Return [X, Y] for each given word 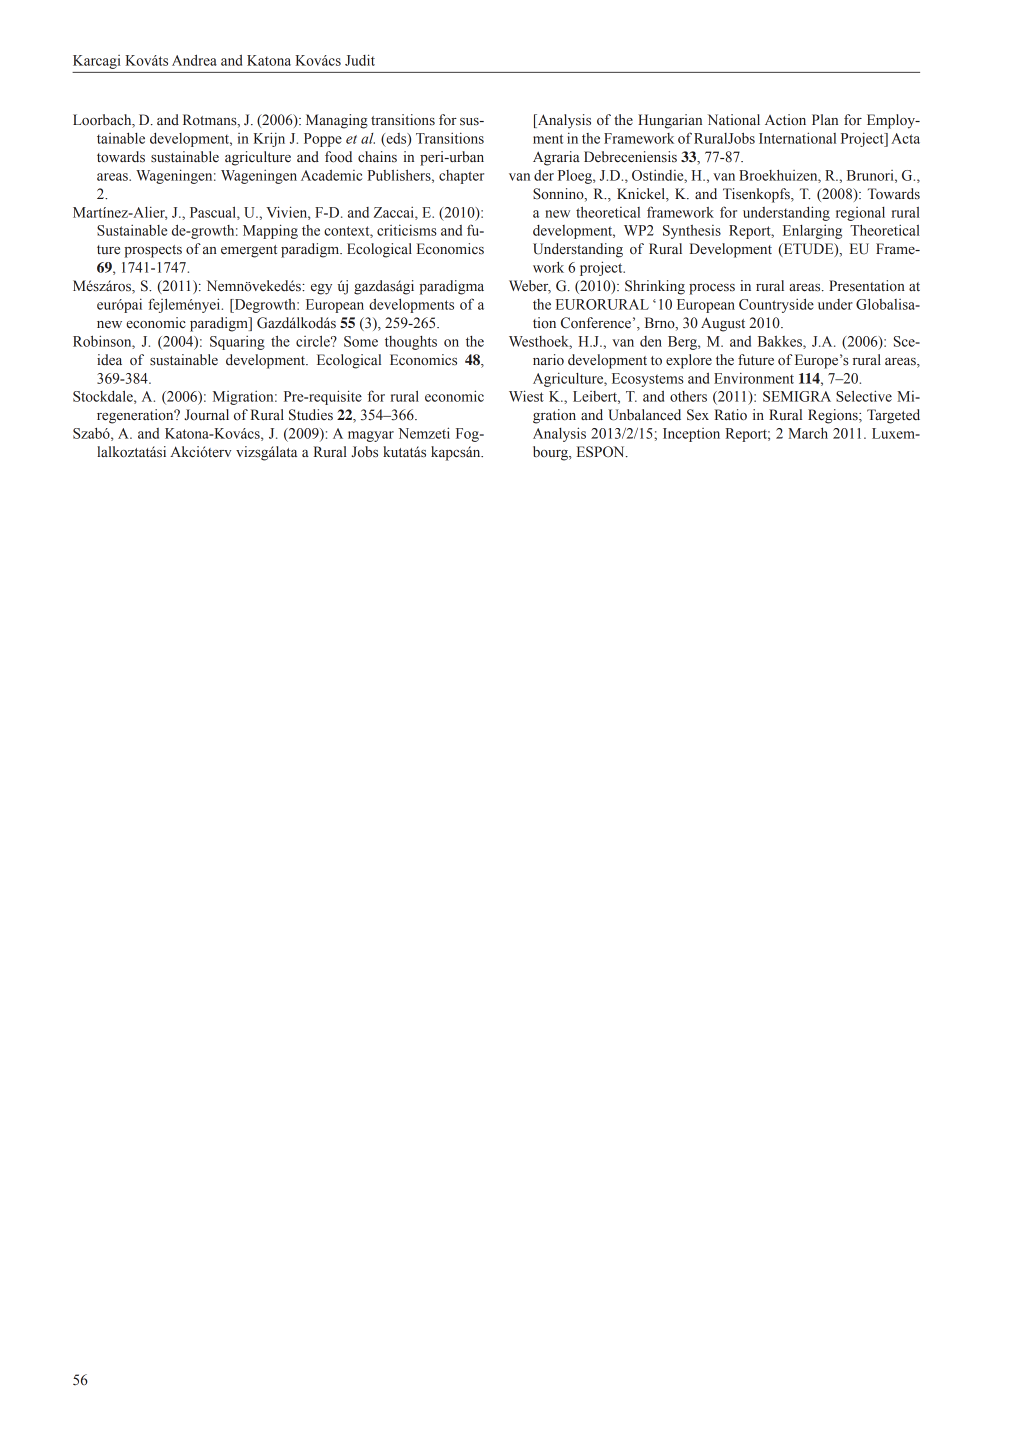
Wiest [526, 396]
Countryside [776, 305]
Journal [206, 414]
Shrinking [655, 287]
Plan [825, 120]
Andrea [194, 60]
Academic [331, 175]
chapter [461, 177]
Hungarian [670, 121]
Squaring [237, 342]
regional [860, 214]
